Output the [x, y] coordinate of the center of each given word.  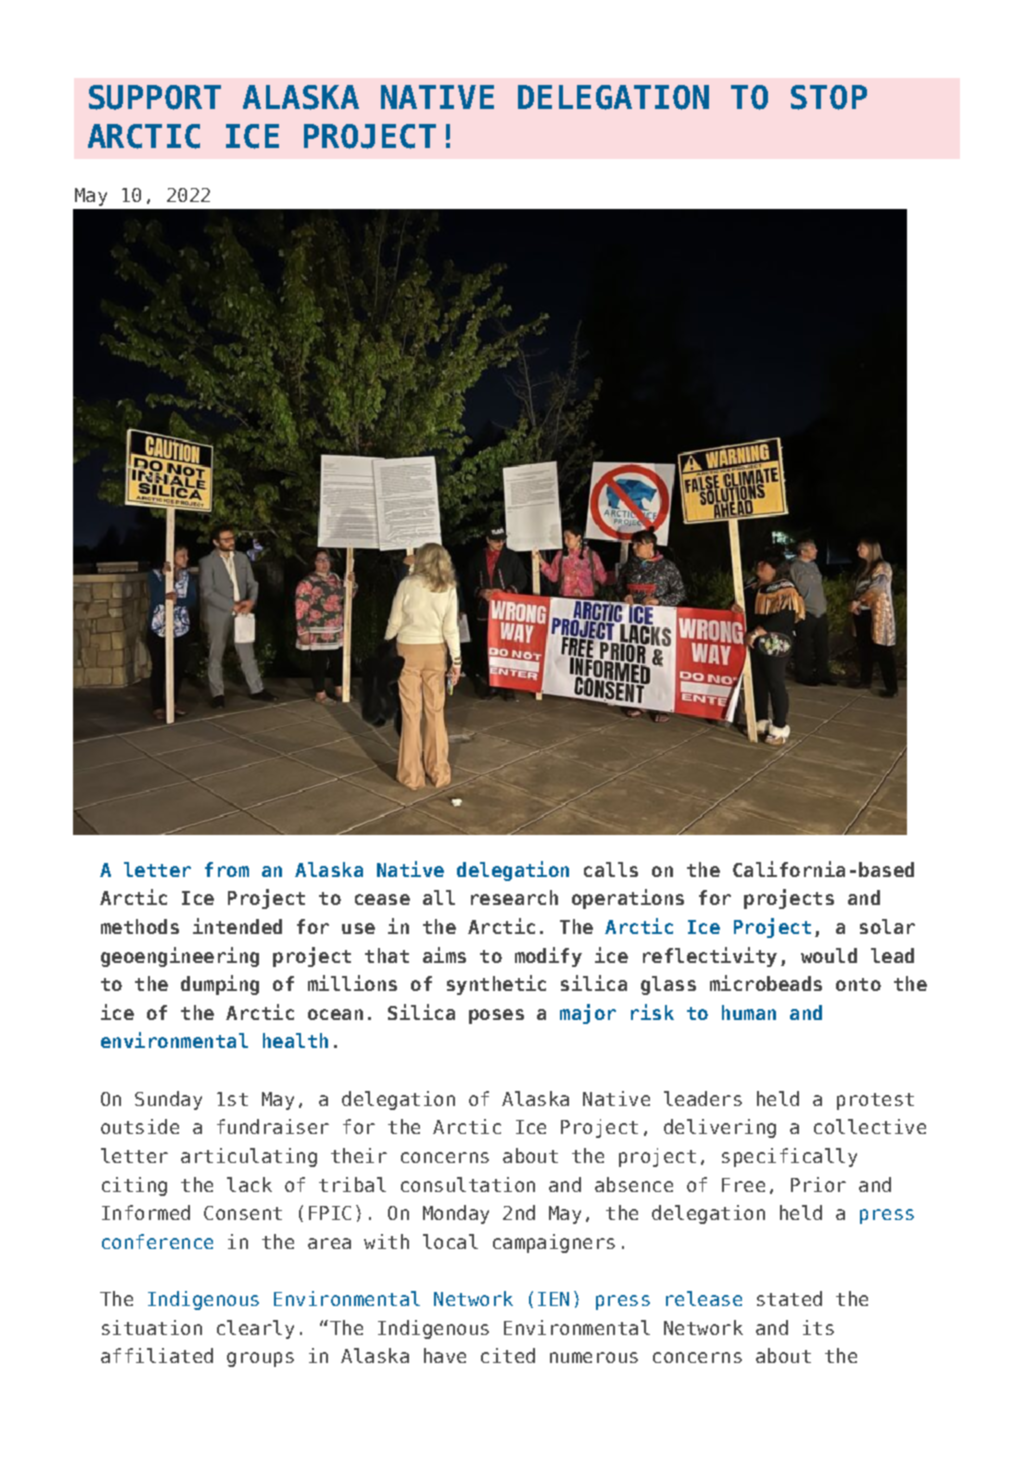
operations [628, 899]
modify [548, 957]
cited [508, 1355]
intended [237, 926]
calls [611, 869]
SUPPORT [155, 97]
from [227, 869]
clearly [255, 1329]
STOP [829, 97]
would [829, 955]
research [514, 897]
